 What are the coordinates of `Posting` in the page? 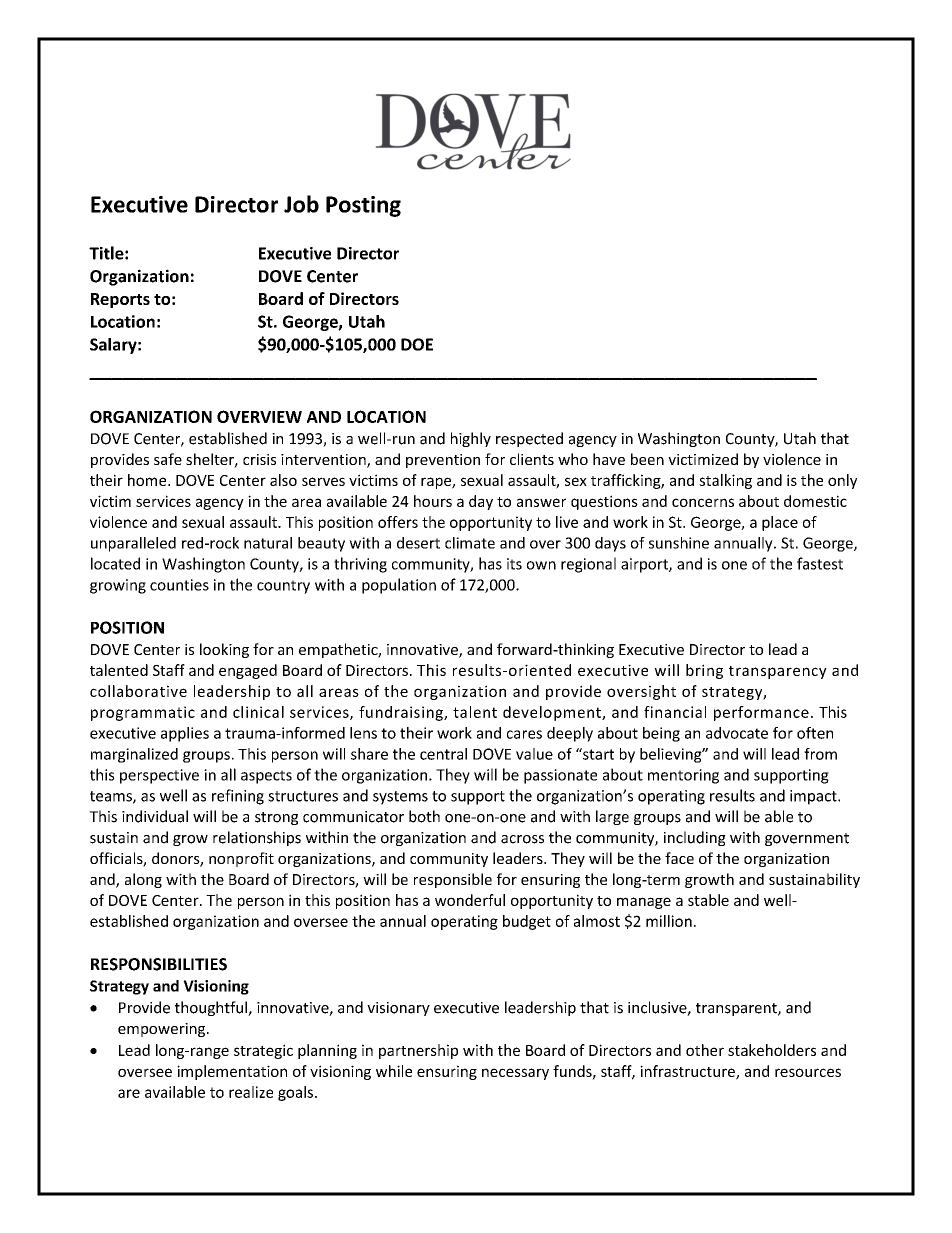 It's located at (363, 206).
